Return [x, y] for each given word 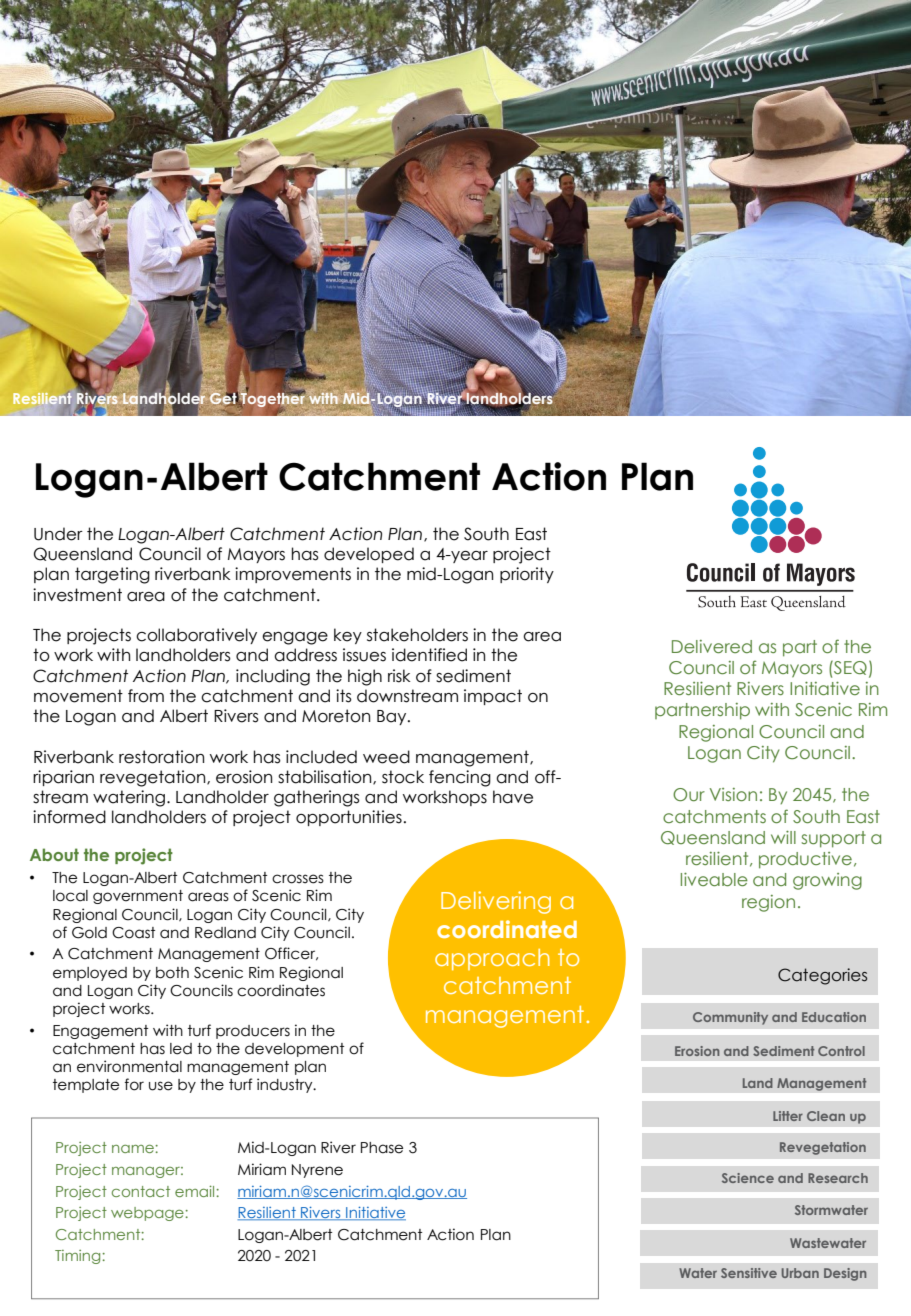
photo [439, 211]
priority [527, 575]
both [172, 973]
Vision [733, 794]
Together [272, 399]
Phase [382, 1148]
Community [730, 1018]
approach [492, 959]
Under [58, 534]
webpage [148, 1214]
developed [369, 555]
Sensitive [749, 1273]
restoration [161, 757]
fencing [460, 778]
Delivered [712, 646]
